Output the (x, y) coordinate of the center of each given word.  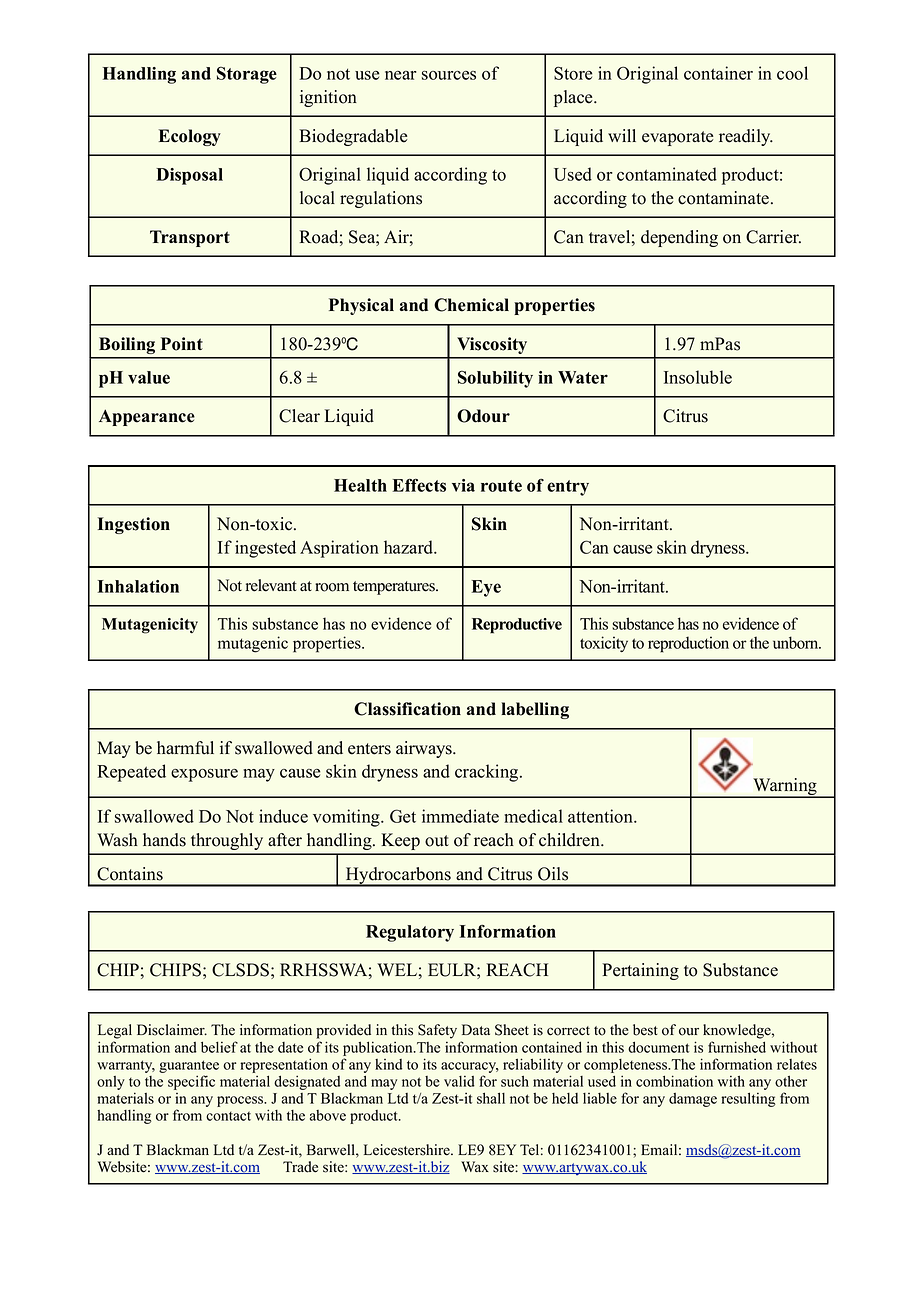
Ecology (190, 137)
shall (491, 1098)
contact (228, 1116)
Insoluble (698, 377)
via (463, 485)
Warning (785, 788)
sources (449, 75)
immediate (460, 816)
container (718, 73)
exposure (204, 775)
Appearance (147, 417)
